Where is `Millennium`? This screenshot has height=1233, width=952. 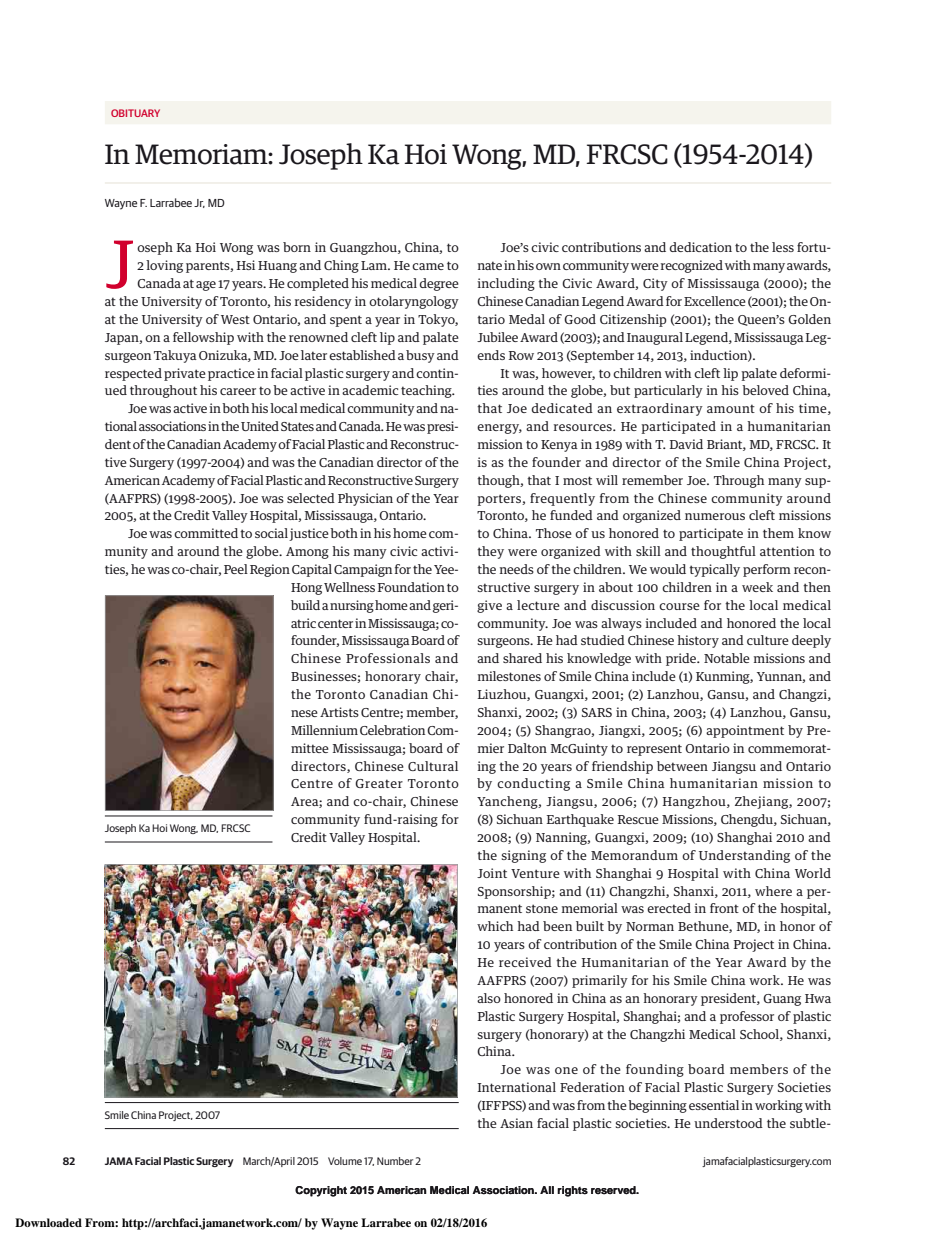 Millennium is located at coordinates (324, 730).
